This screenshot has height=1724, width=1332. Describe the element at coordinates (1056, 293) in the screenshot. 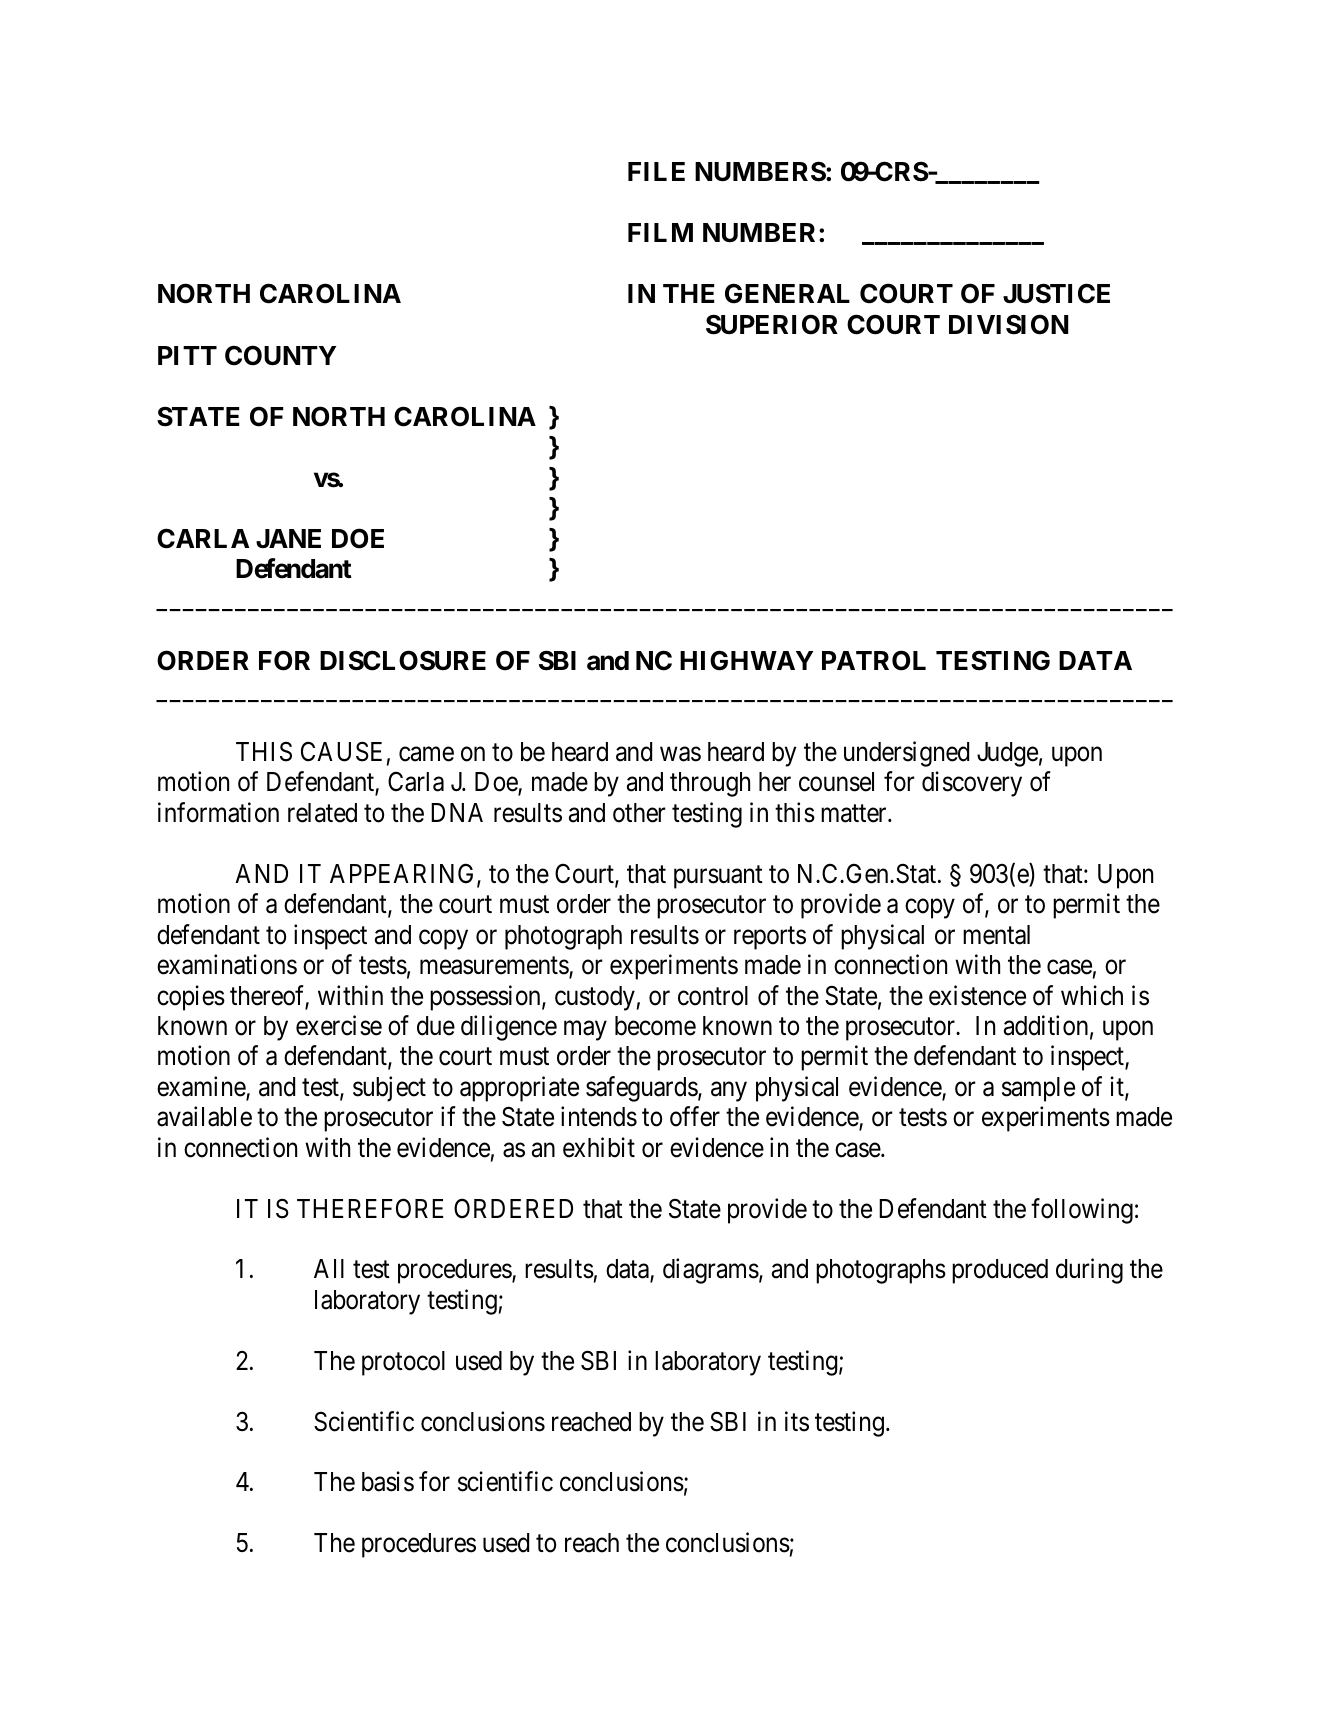

I see `JUSTICE` at that location.
